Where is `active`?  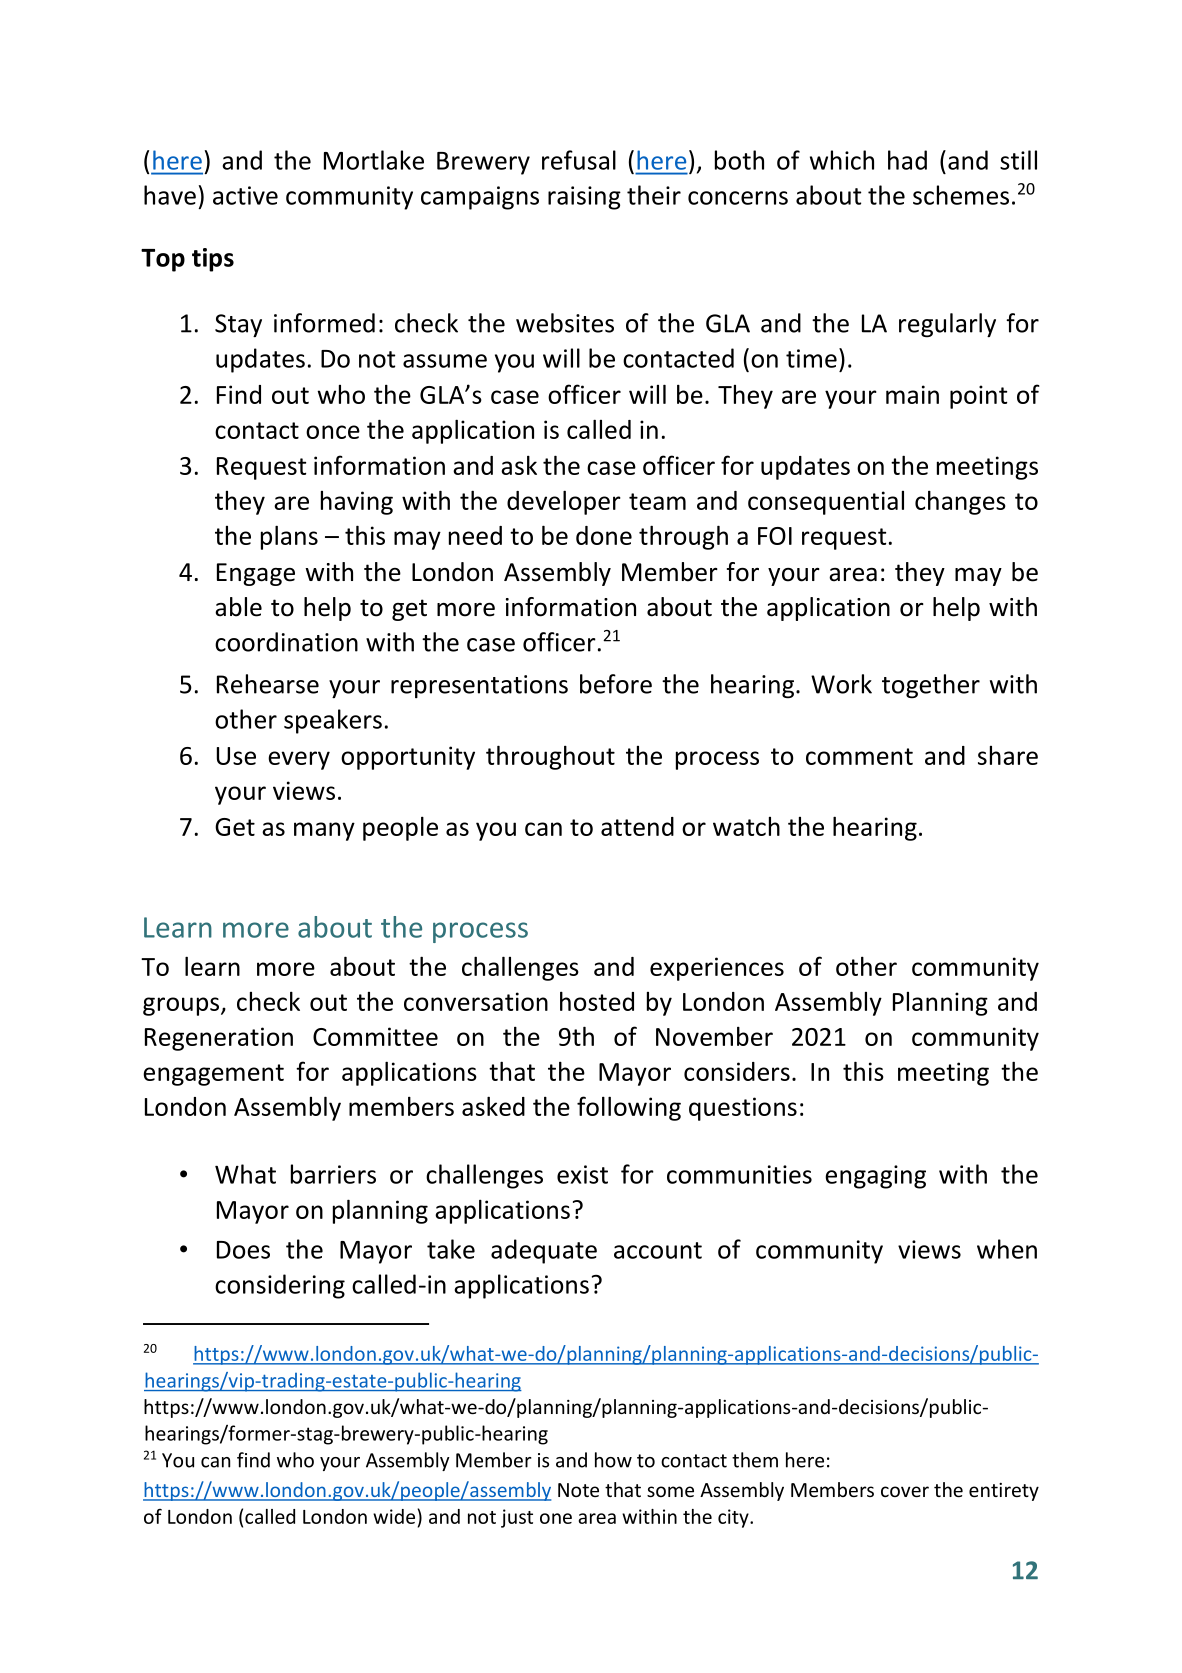
active is located at coordinates (245, 195).
